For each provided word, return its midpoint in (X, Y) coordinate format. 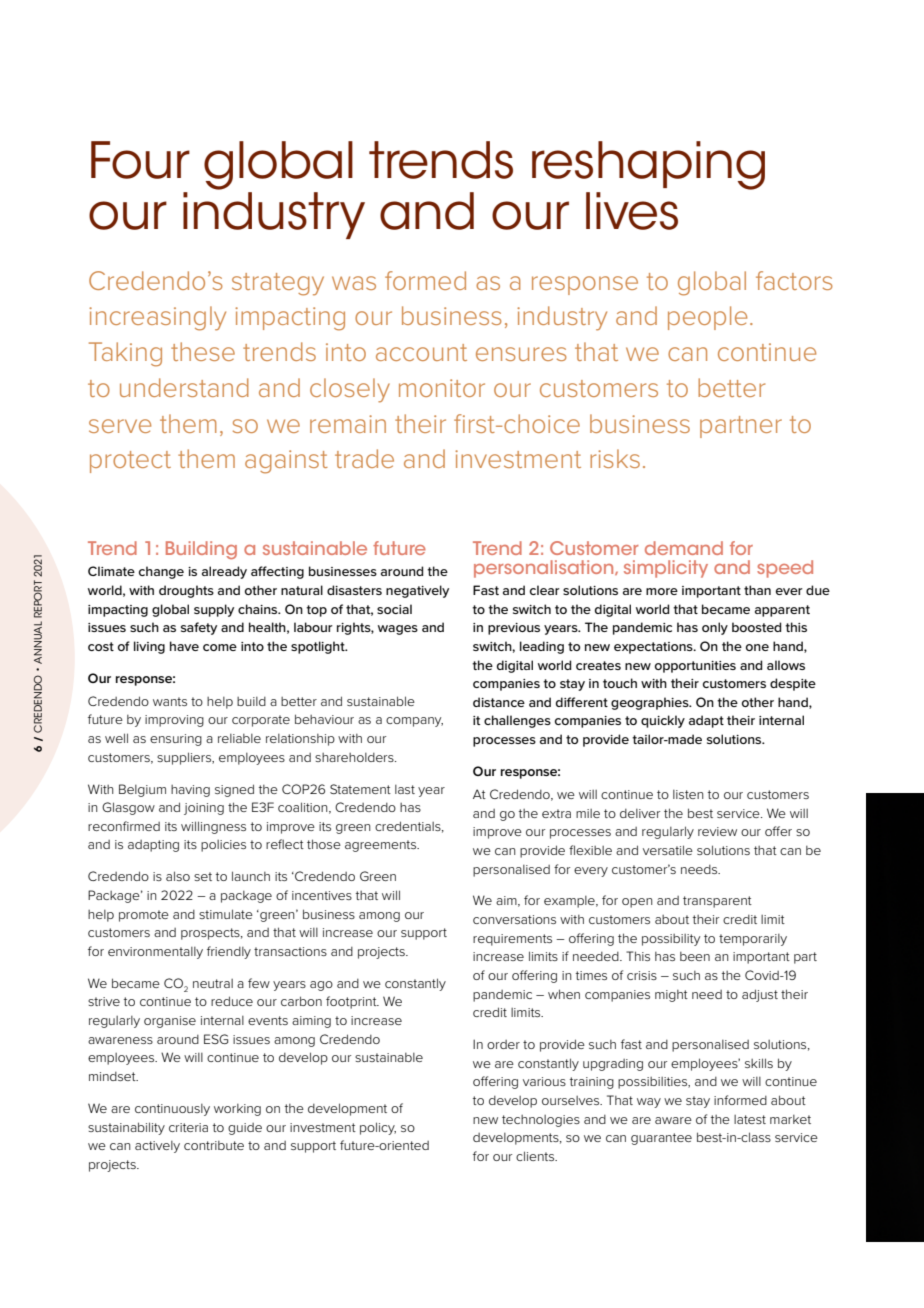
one (757, 647)
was (354, 283)
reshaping (648, 165)
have (184, 646)
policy (378, 1128)
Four (140, 160)
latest (750, 1119)
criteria (188, 1127)
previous (514, 629)
